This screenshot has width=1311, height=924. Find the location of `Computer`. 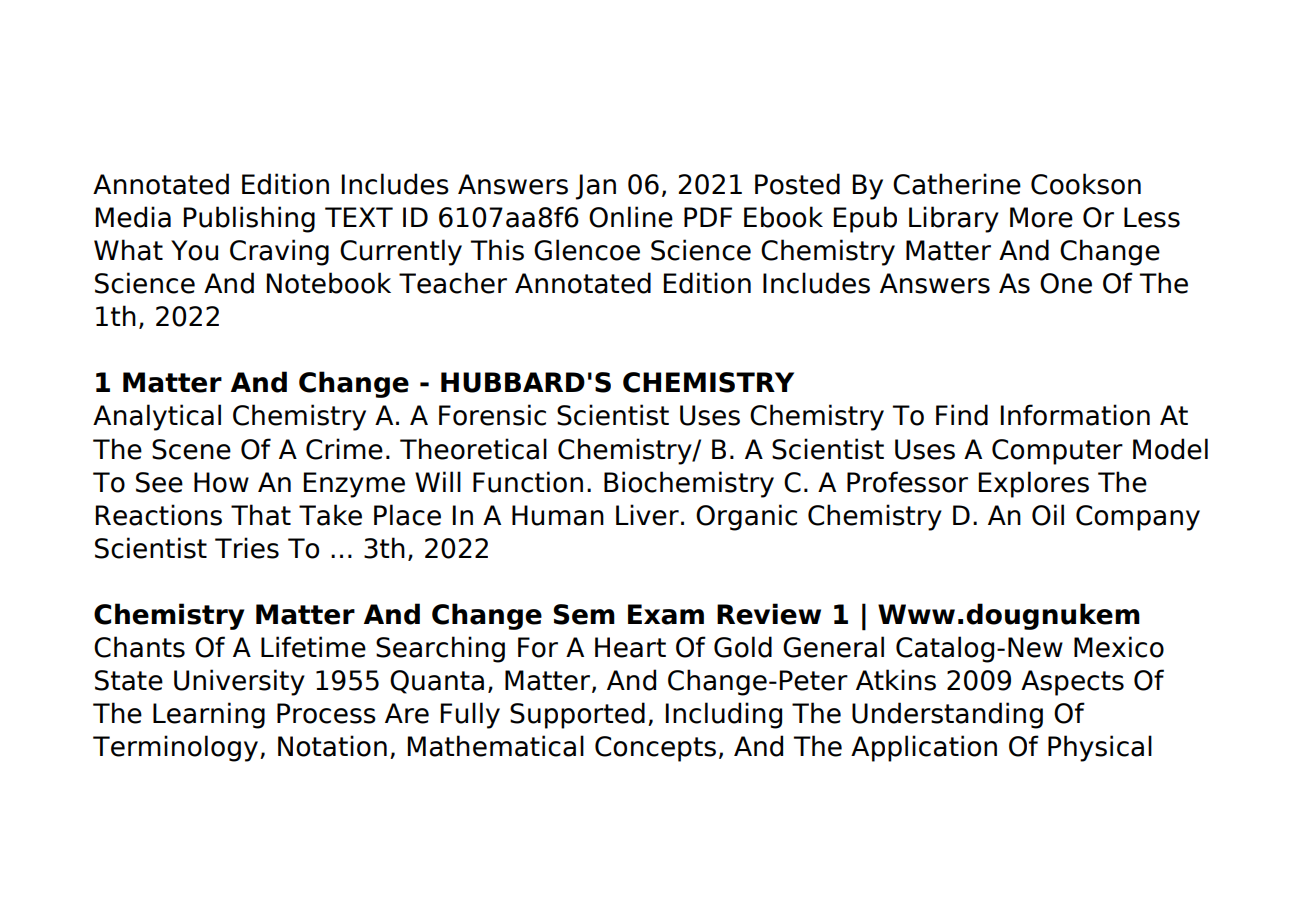

Computer is located at coordinates (1057, 452).
